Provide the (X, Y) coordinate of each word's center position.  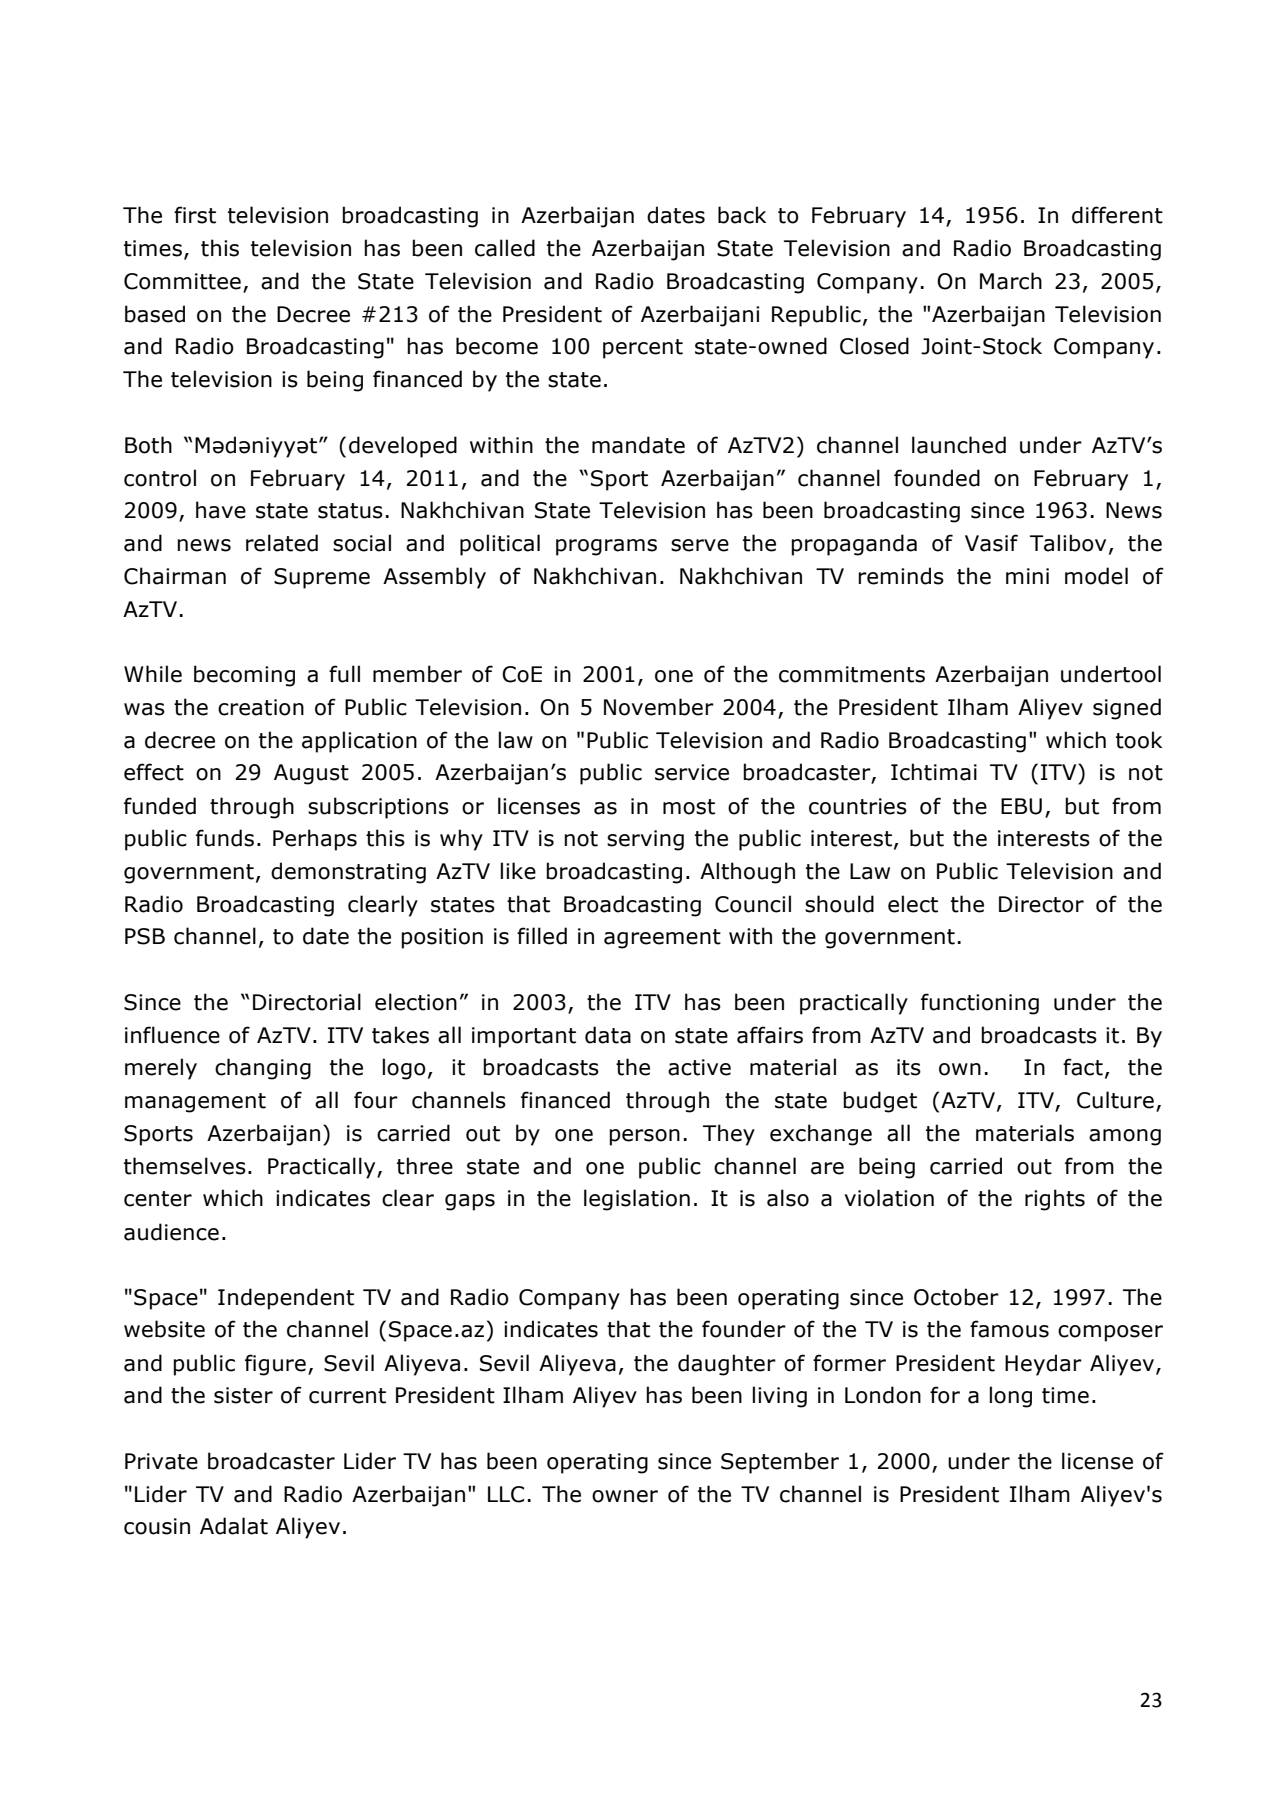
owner (625, 1496)
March (1011, 281)
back (742, 215)
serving (645, 840)
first (195, 215)
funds (225, 838)
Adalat (234, 1526)
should (839, 904)
